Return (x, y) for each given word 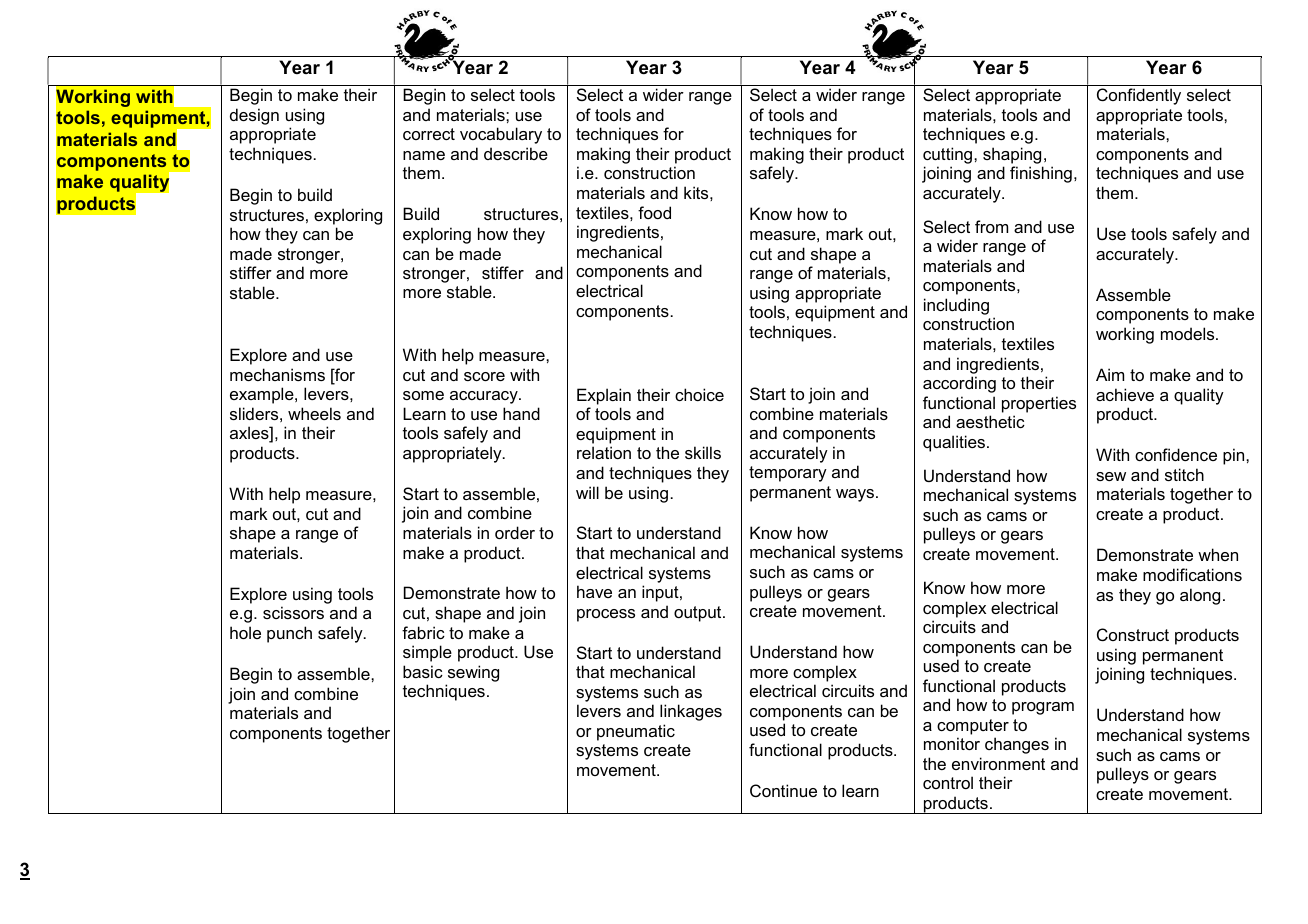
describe (516, 153)
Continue (783, 790)
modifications (1192, 574)
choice (699, 394)
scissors (293, 612)
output (699, 614)
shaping (1012, 155)
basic (423, 671)
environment (998, 763)
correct (429, 134)
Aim (1110, 374)
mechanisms (277, 374)
